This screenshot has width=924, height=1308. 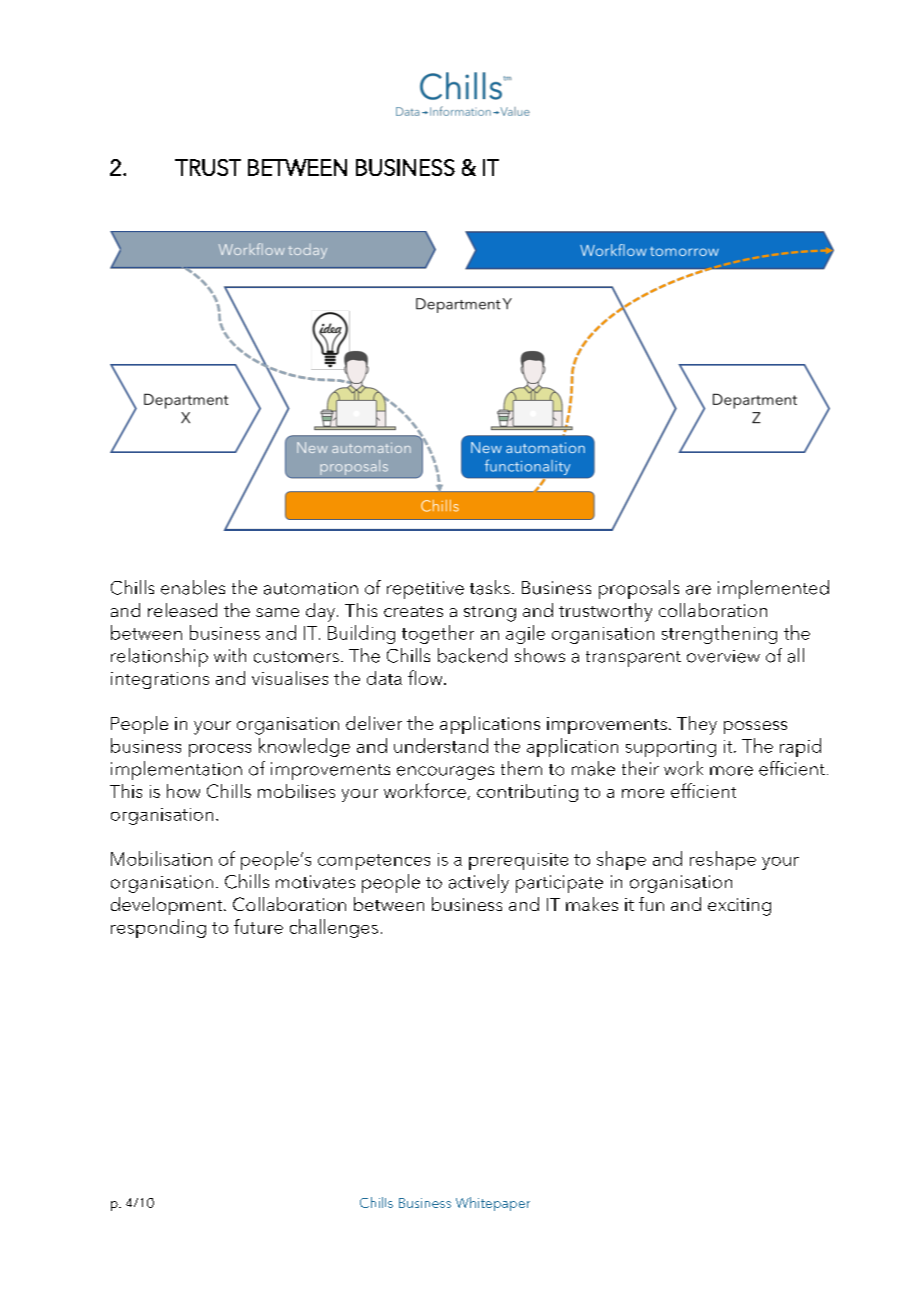 What do you see at coordinates (739, 907) in the screenshot?
I see `exciting` at bounding box center [739, 907].
